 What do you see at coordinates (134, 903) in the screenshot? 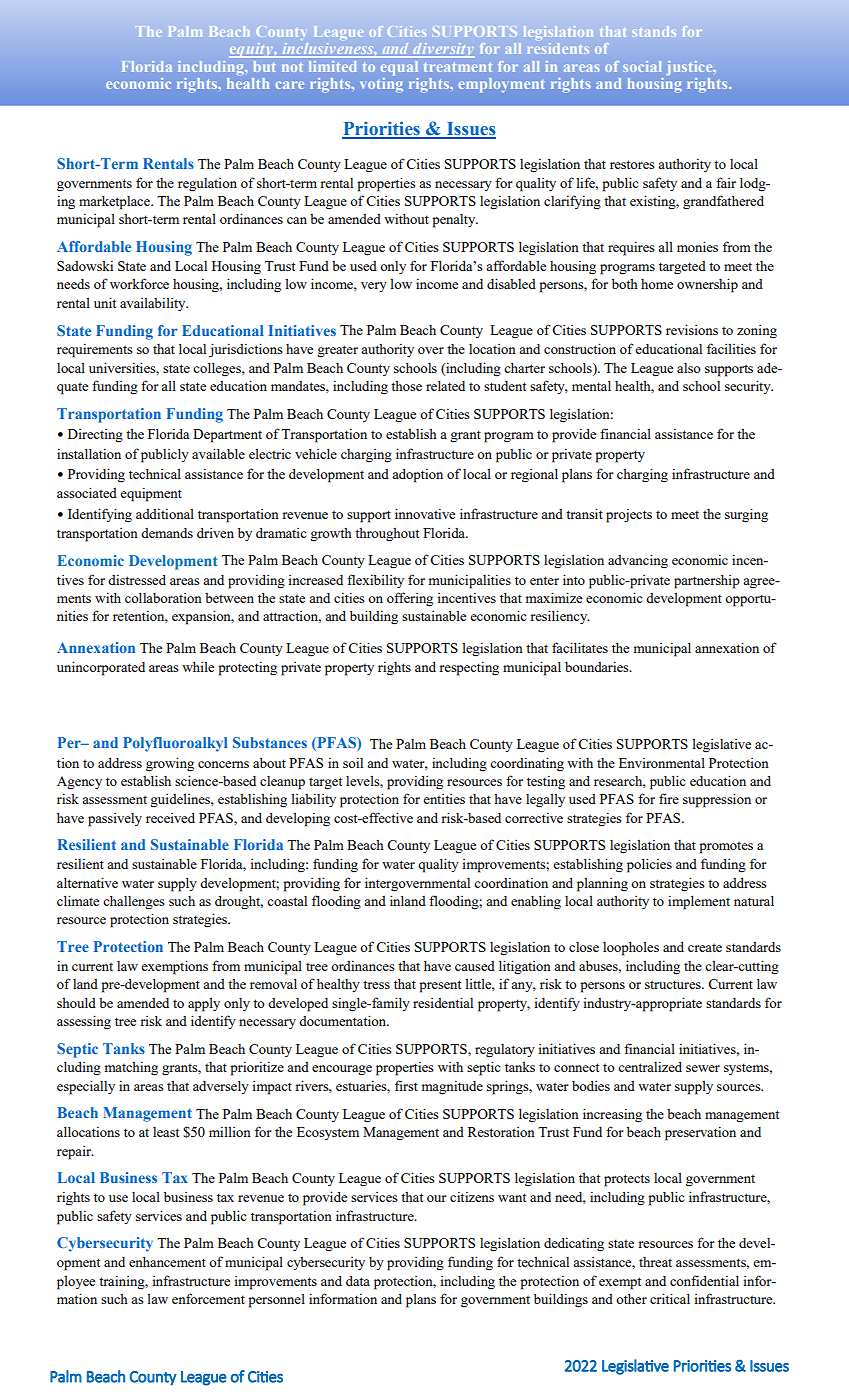
I see `challenges` at bounding box center [134, 903].
